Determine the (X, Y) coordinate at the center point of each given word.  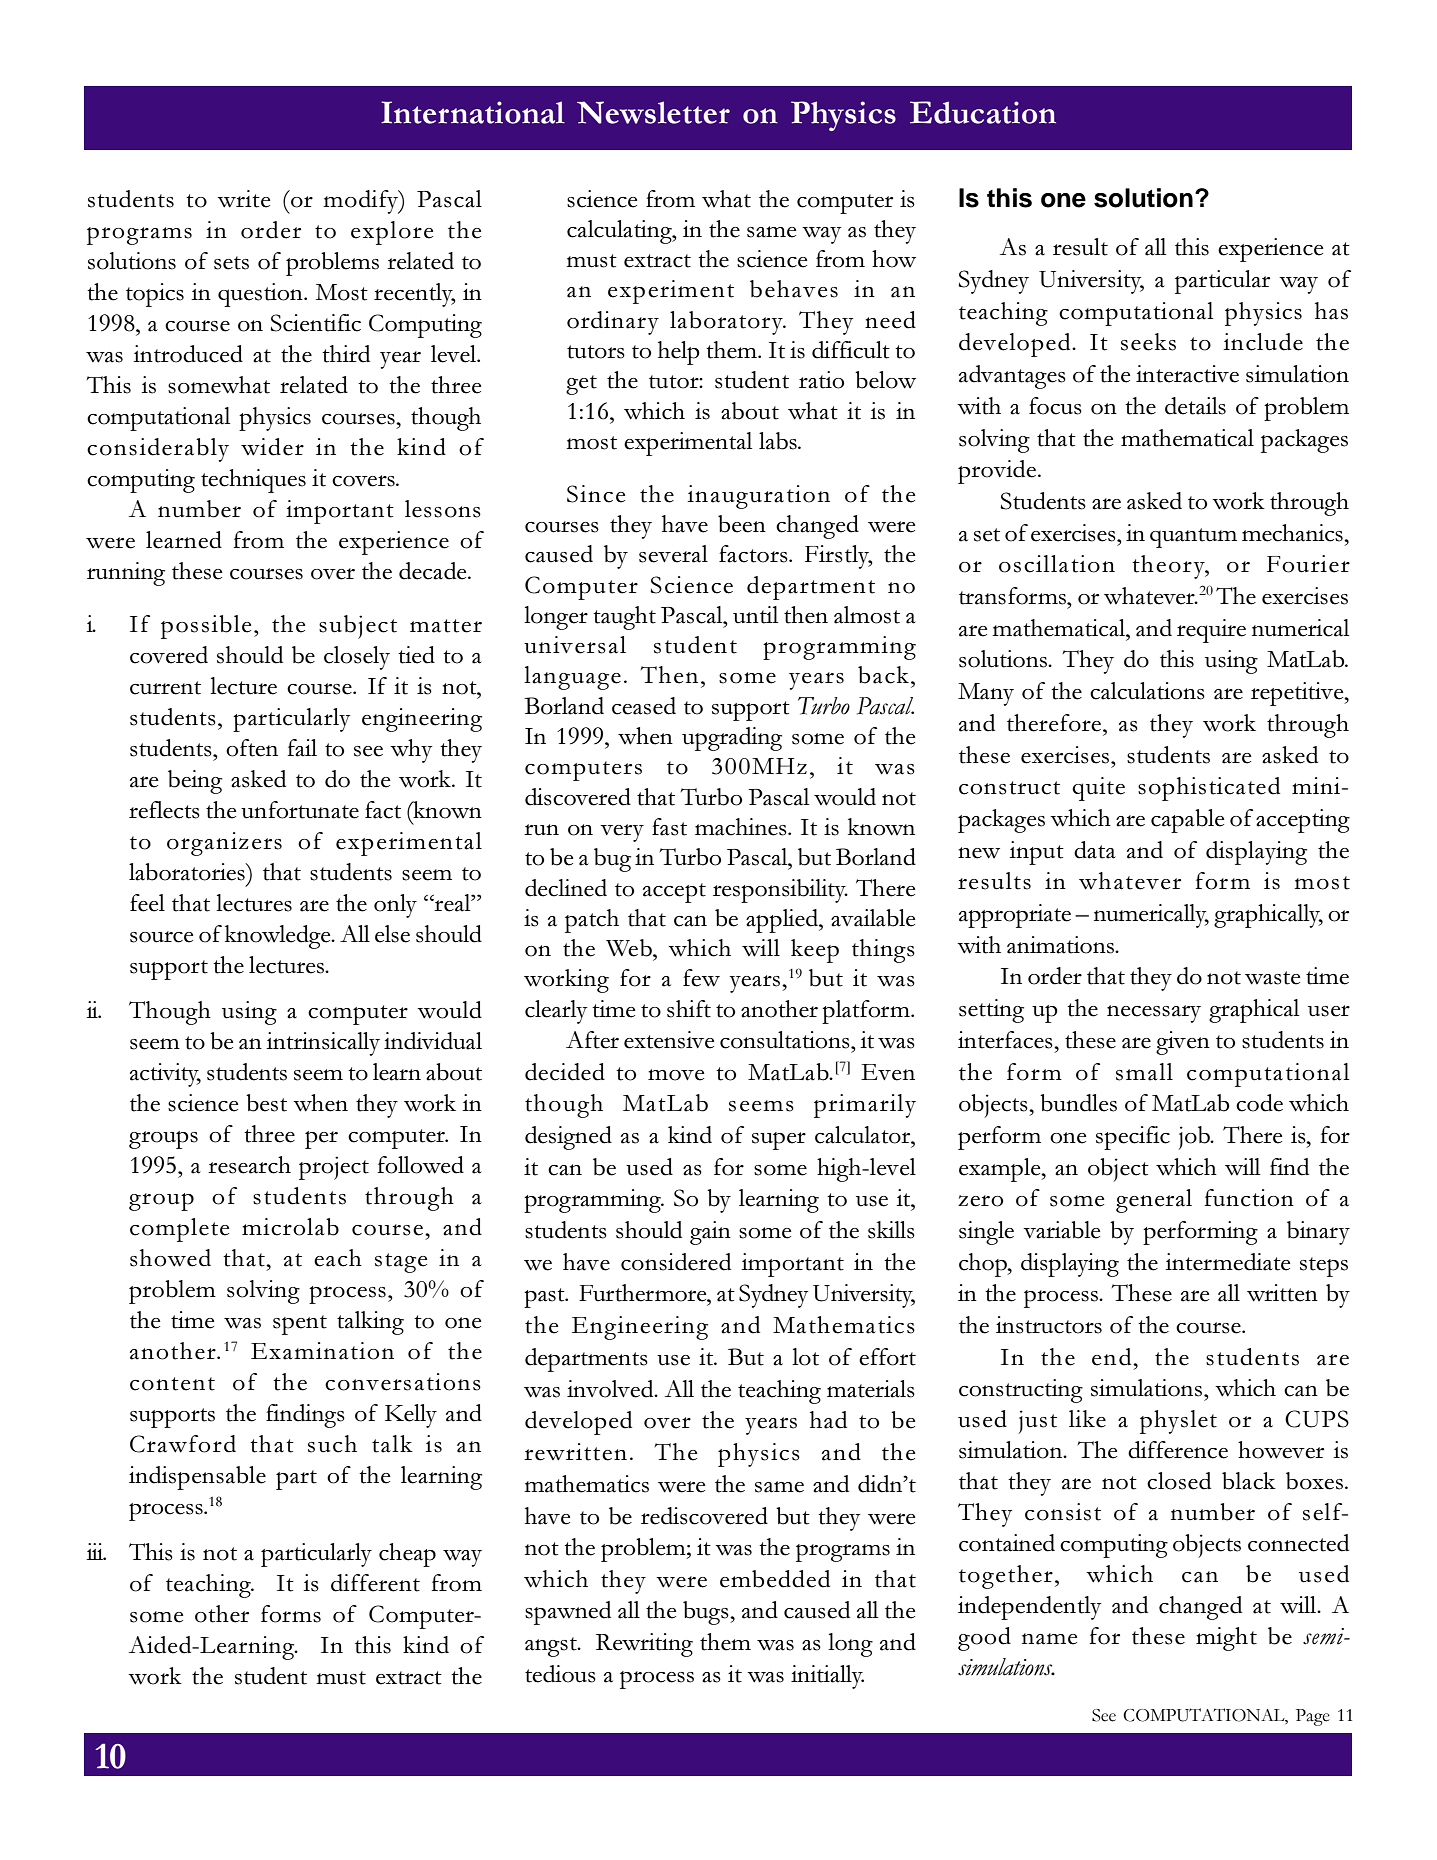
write (243, 199)
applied (783, 921)
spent (300, 1325)
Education (983, 112)
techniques (253, 481)
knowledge (279, 937)
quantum (1193, 538)
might (1226, 1639)
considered (676, 1262)
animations (1062, 945)
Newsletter (653, 112)
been (742, 524)
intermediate (1227, 1262)
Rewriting (644, 1645)
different (375, 1583)
